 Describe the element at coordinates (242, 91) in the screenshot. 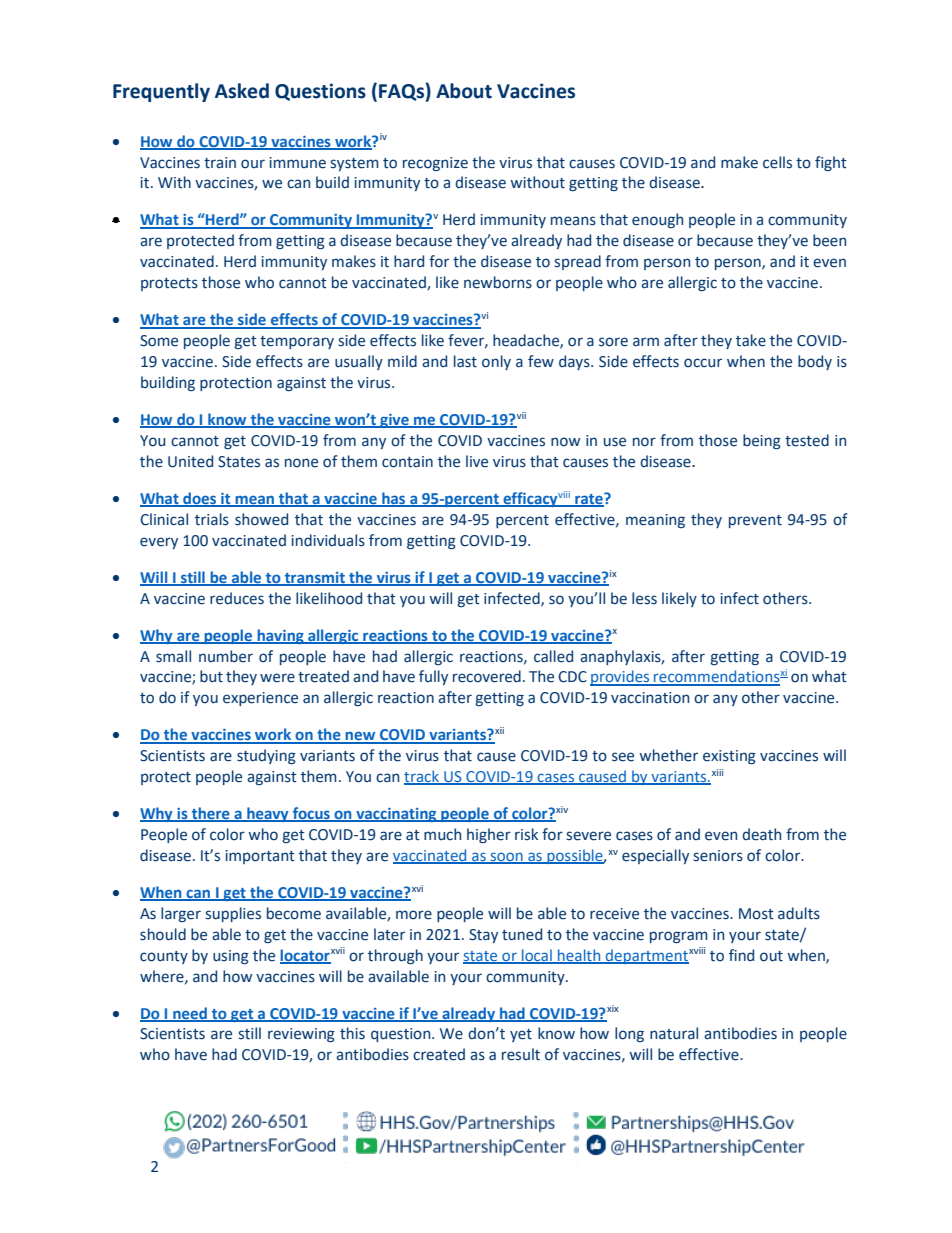

I see `Asked` at that location.
